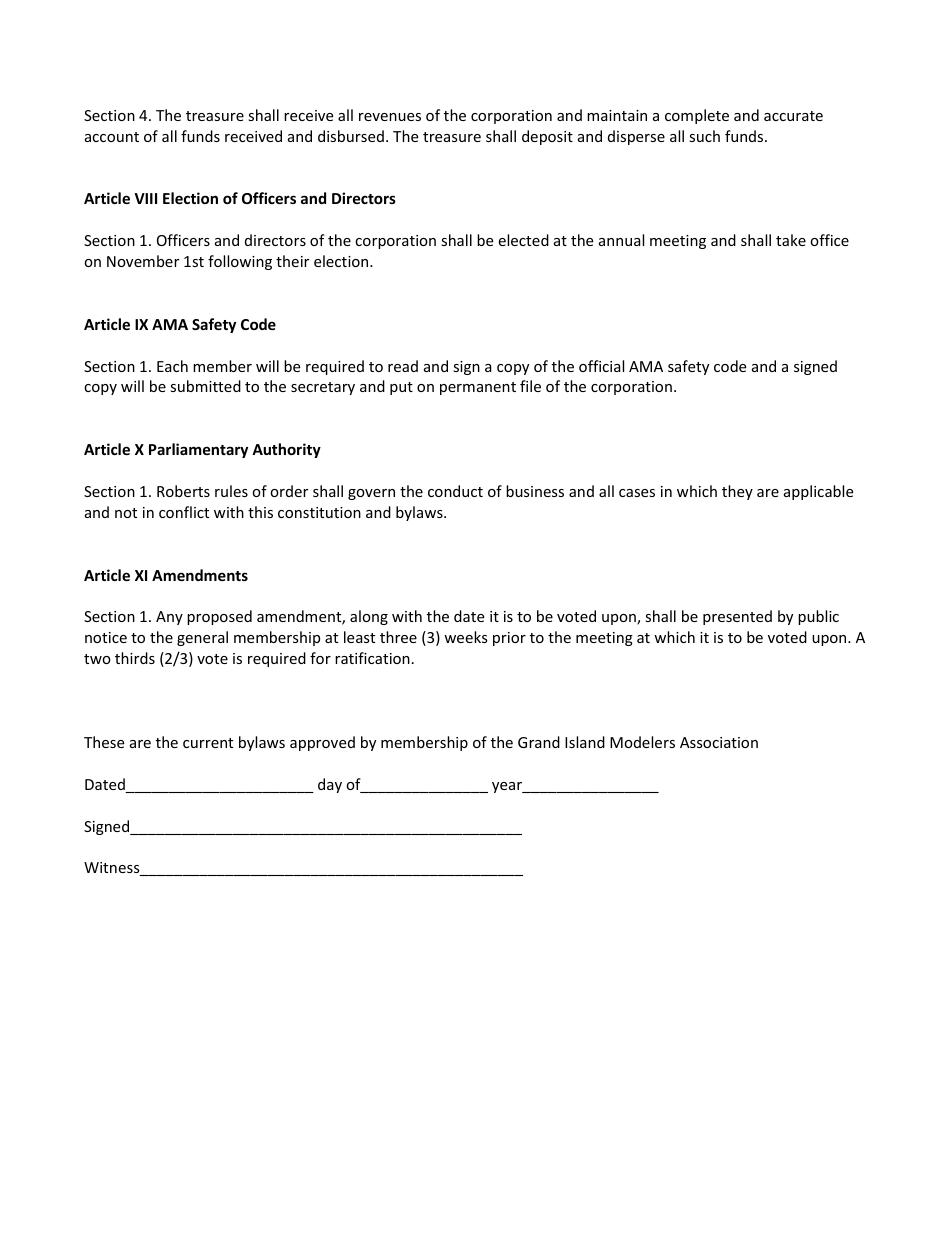  What do you see at coordinates (704, 136) in the screenshot?
I see `such` at bounding box center [704, 136].
